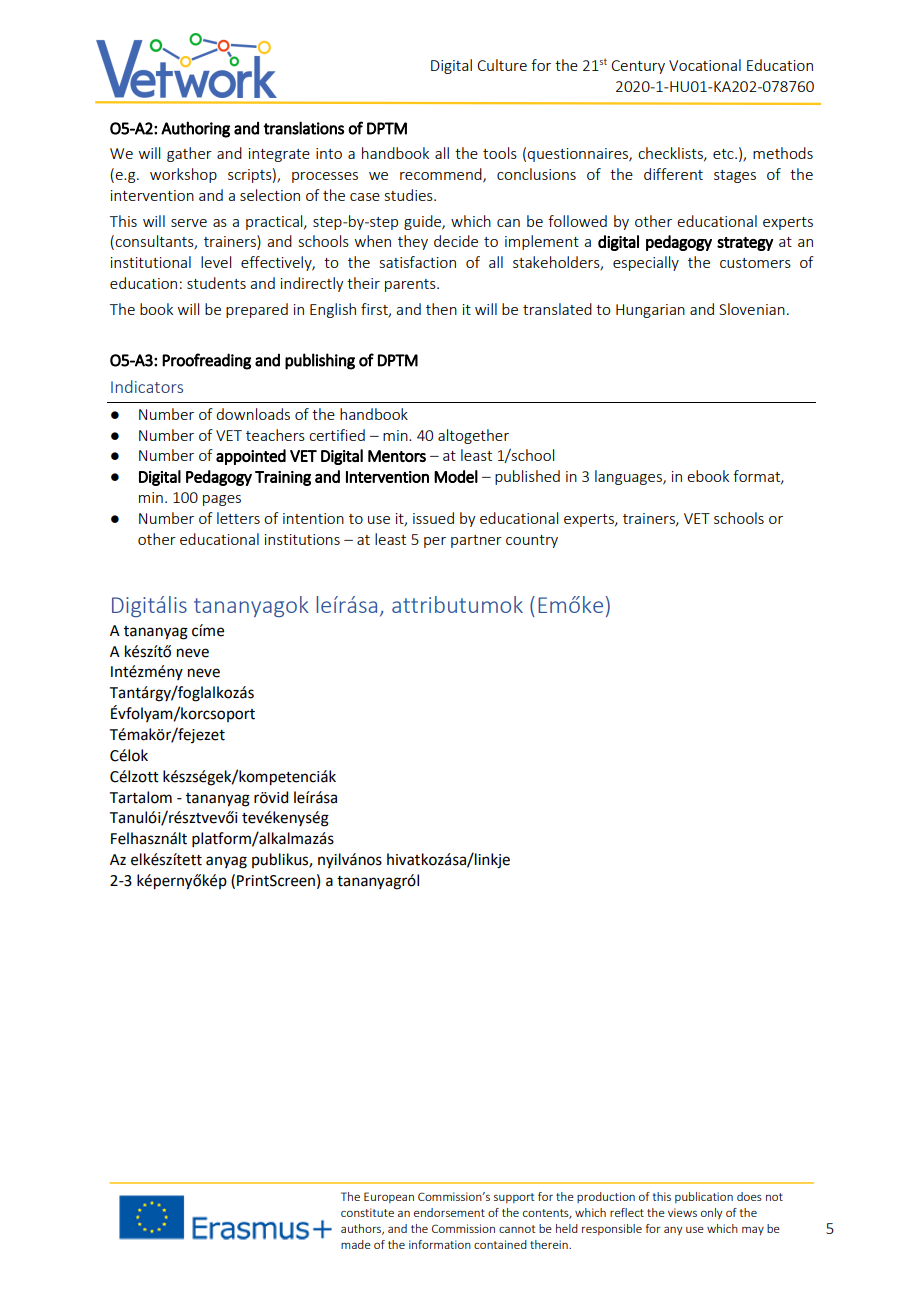 This screenshot has width=924, height=1308. What do you see at coordinates (356, 1244) in the screenshot?
I see `made` at bounding box center [356, 1244].
